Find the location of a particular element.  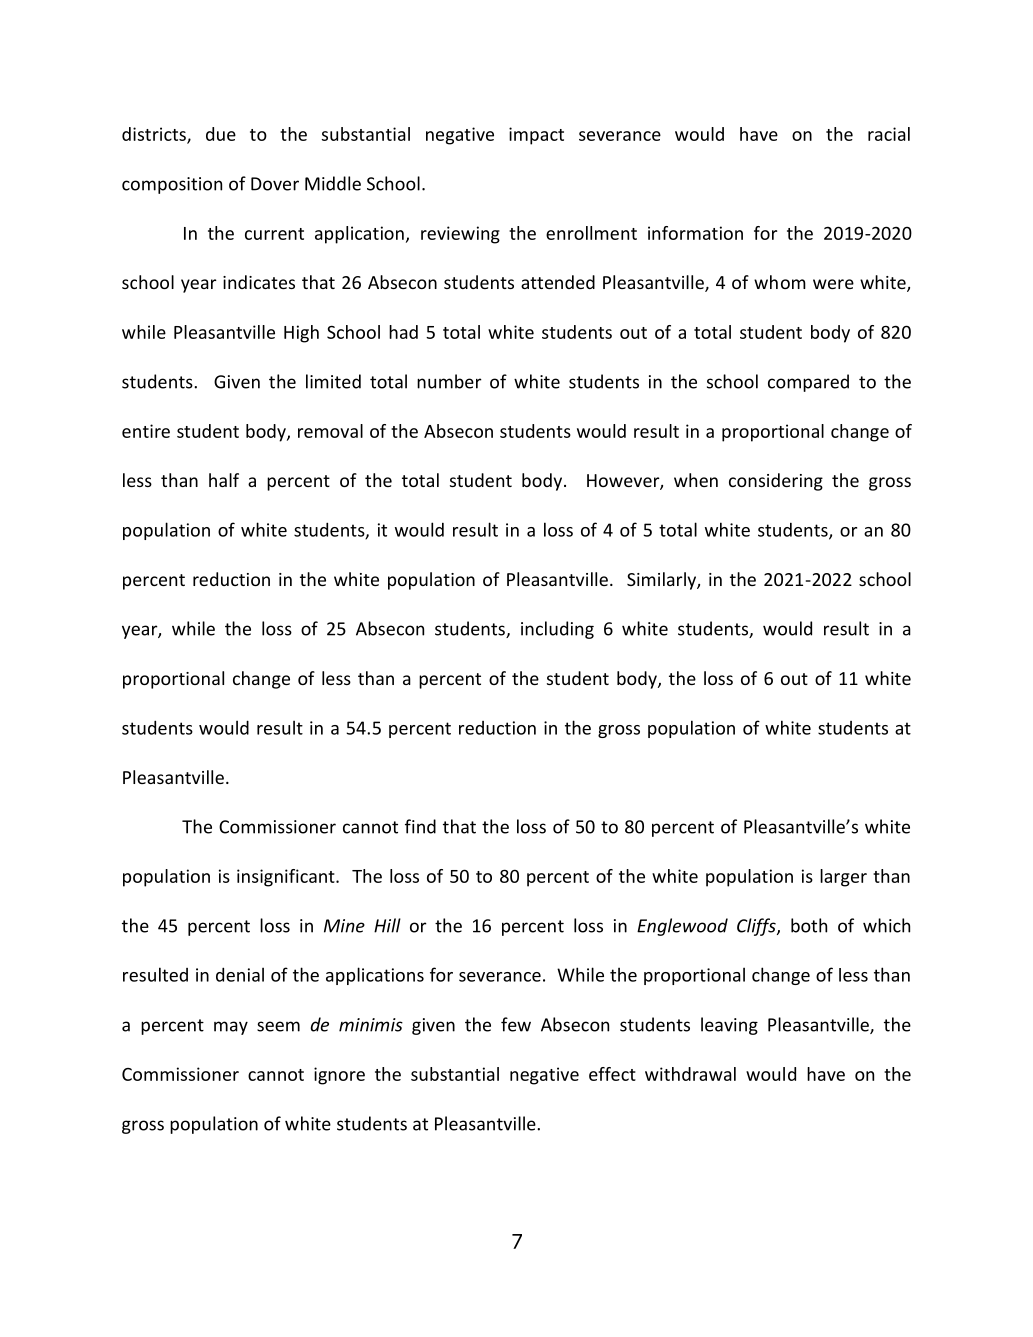

impact is located at coordinates (536, 136).
